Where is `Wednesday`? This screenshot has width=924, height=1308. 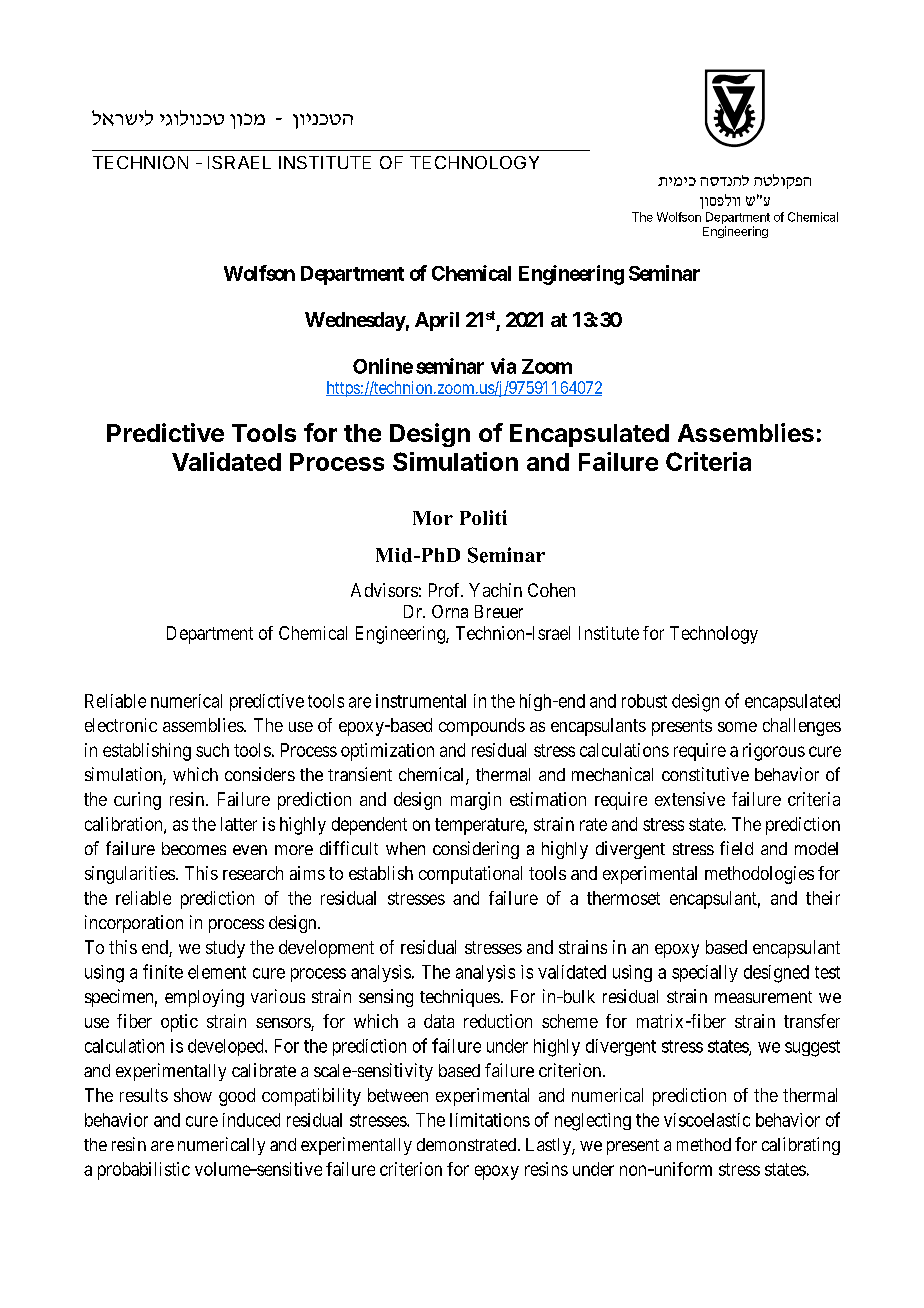
Wednesday is located at coordinates (355, 321).
